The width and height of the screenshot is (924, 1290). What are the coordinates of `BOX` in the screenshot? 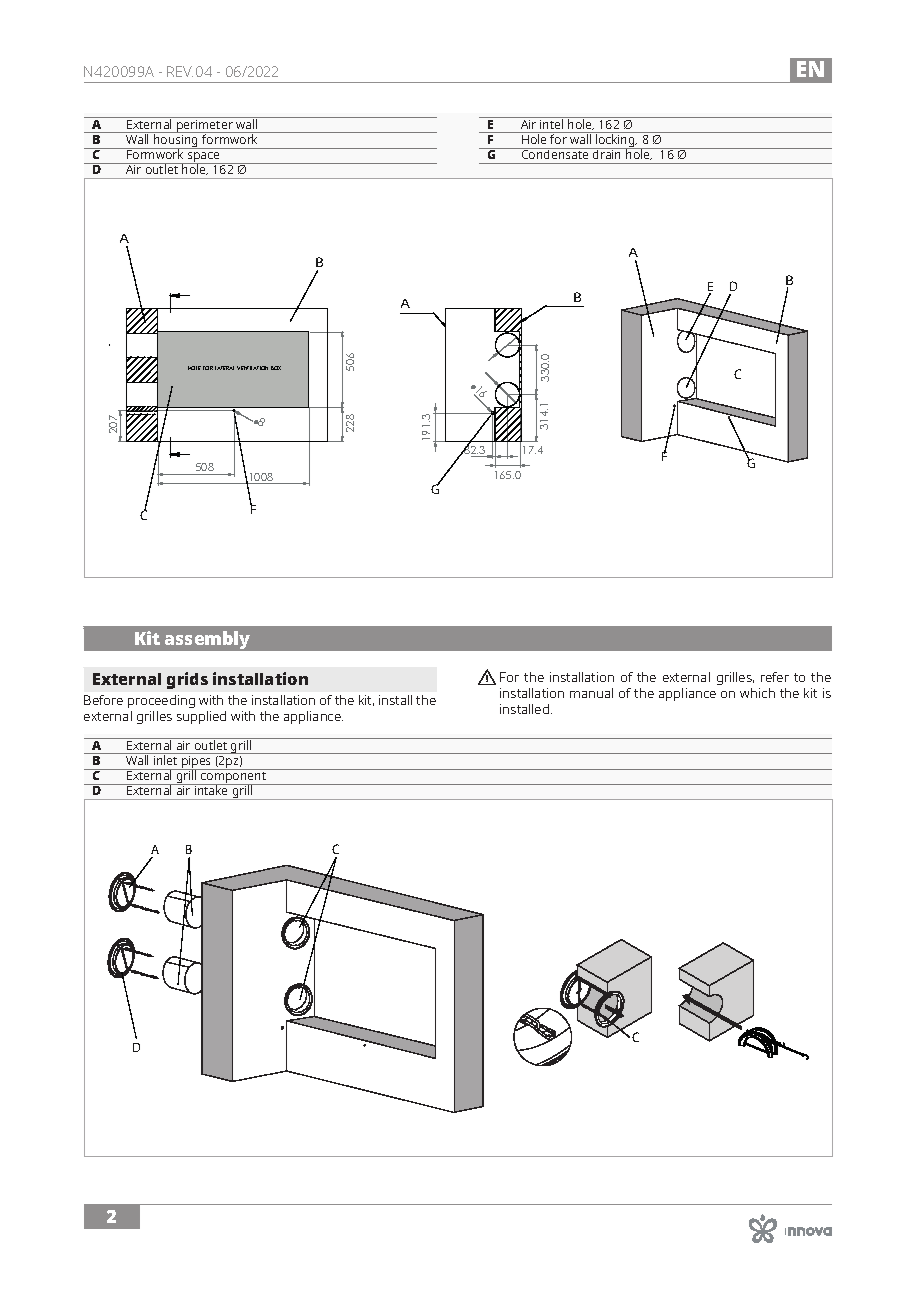 It's located at (276, 368).
